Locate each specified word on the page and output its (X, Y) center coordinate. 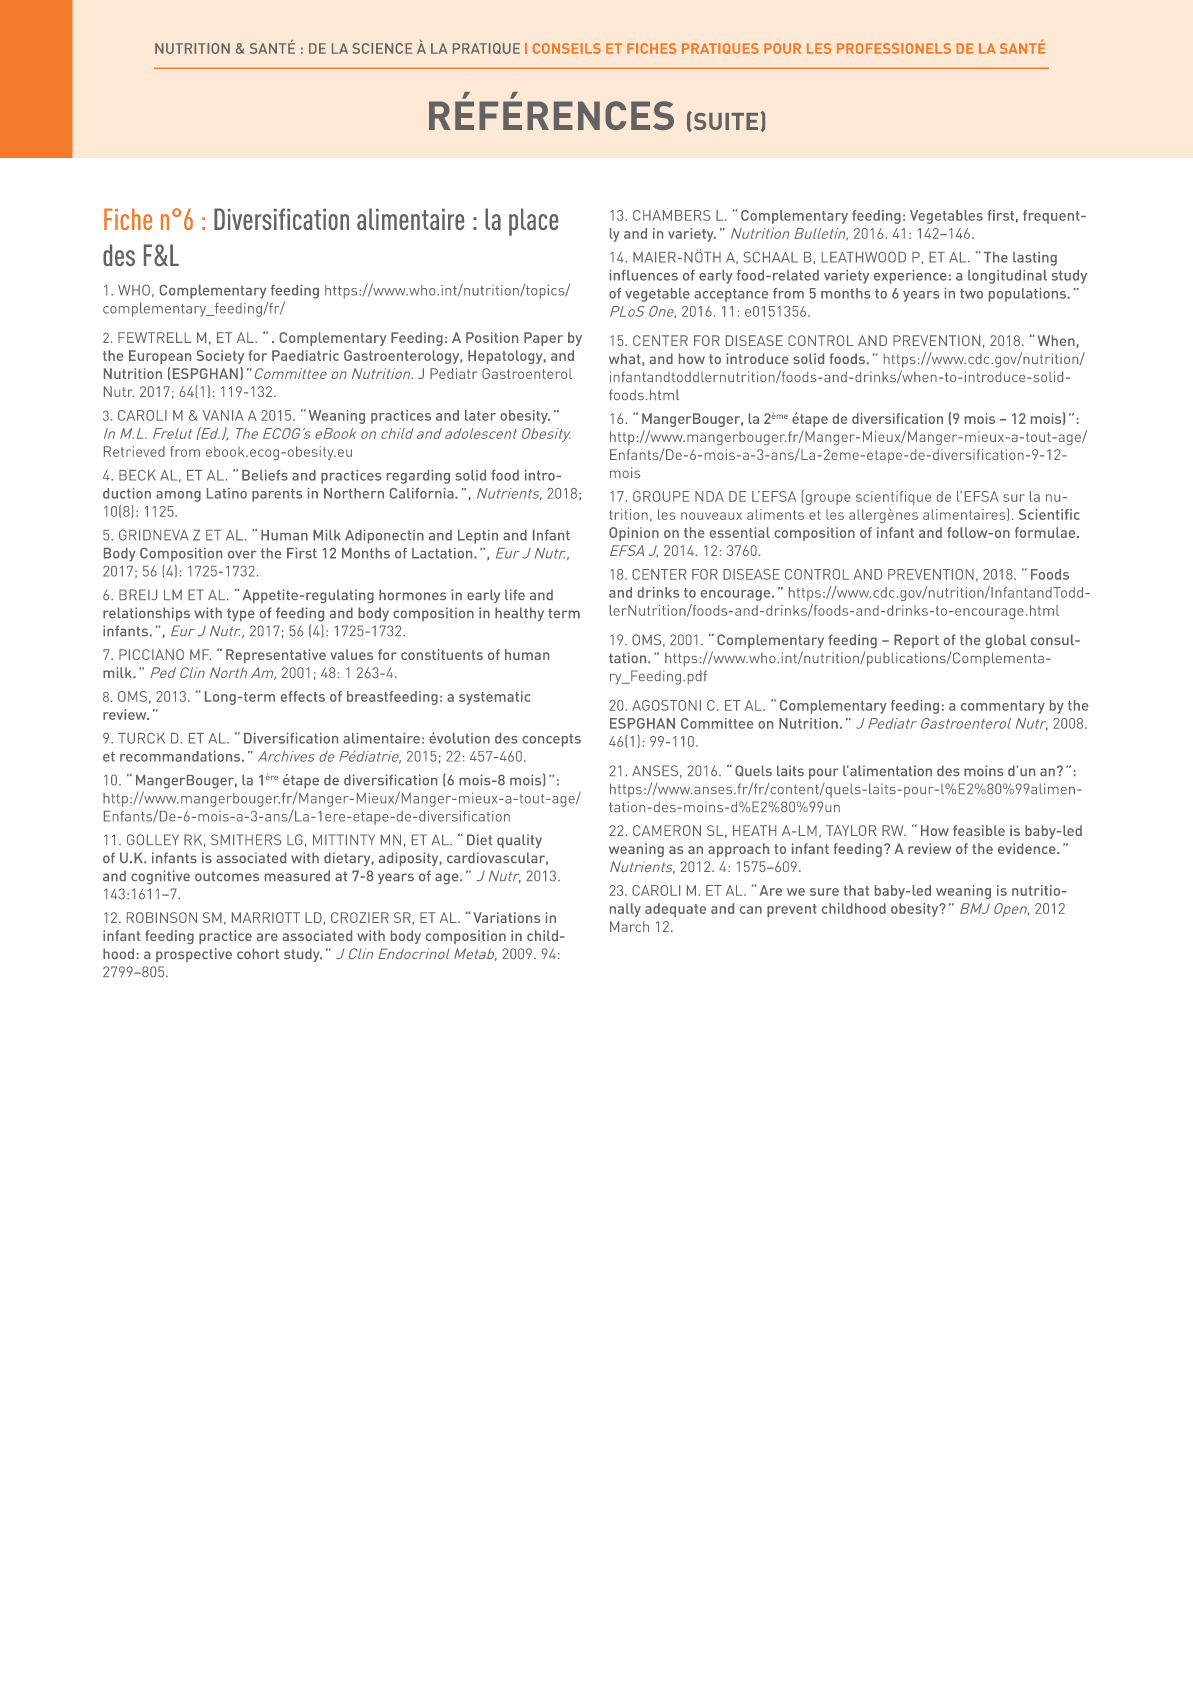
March (629, 926)
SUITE (724, 121)
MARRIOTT (266, 917)
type (241, 614)
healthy (519, 614)
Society (220, 357)
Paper (543, 339)
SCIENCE (382, 48)
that (856, 890)
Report (916, 641)
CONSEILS (567, 48)
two (971, 294)
